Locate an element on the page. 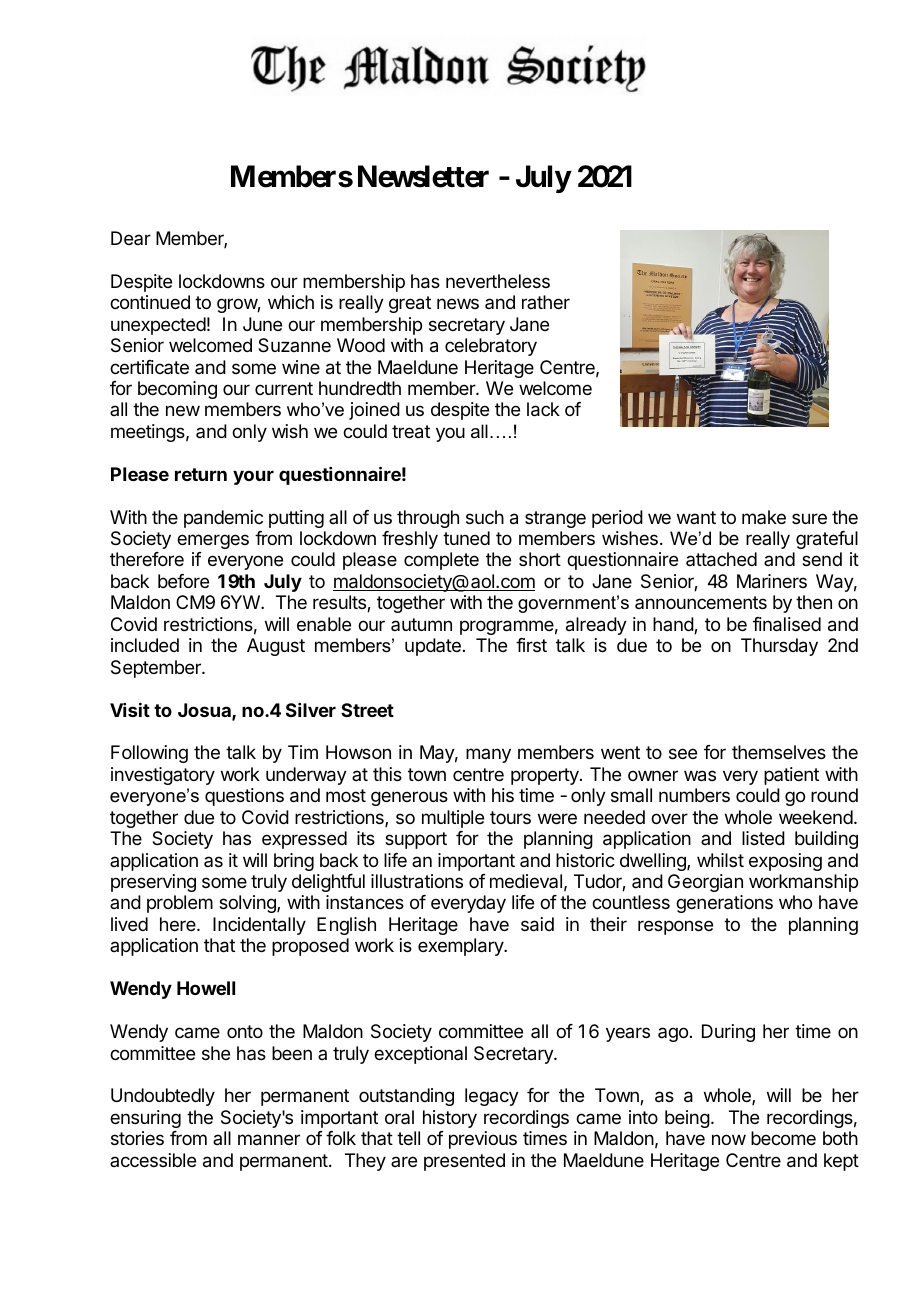  rather is located at coordinates (546, 302).
